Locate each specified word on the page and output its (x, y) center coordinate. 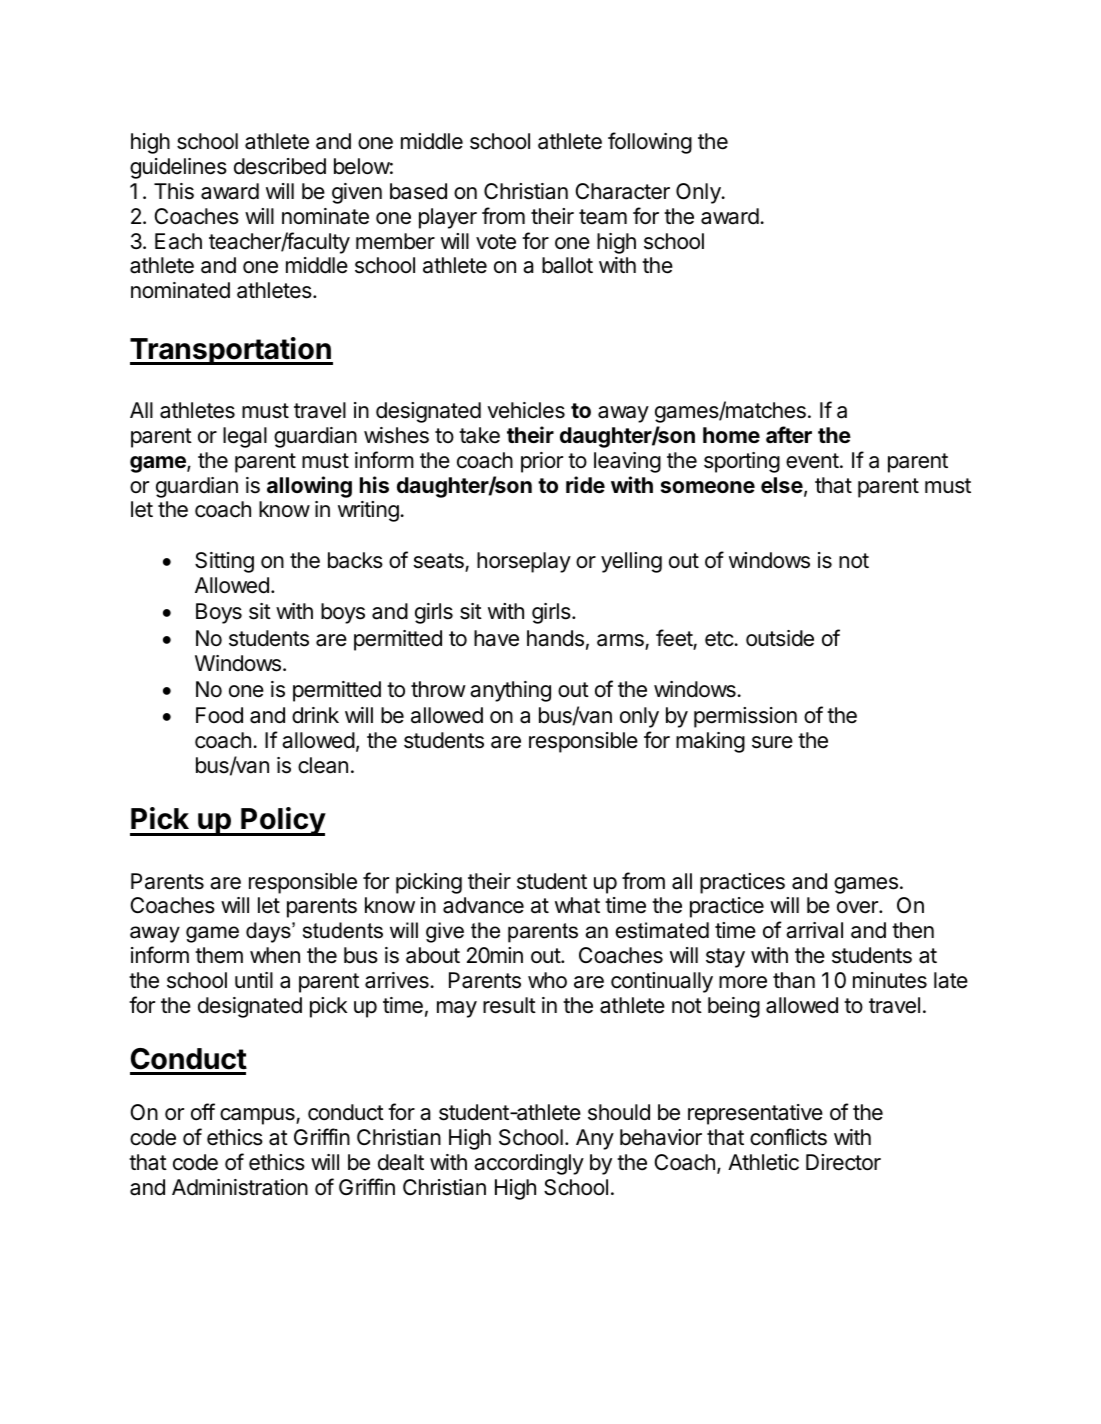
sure (772, 742)
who (547, 980)
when (275, 955)
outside (780, 638)
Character (622, 191)
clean (323, 765)
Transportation (231, 351)
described (280, 166)
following (650, 143)
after (789, 435)
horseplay (524, 562)
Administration (240, 1187)
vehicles (526, 410)
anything (510, 691)
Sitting (224, 562)
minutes (890, 980)
